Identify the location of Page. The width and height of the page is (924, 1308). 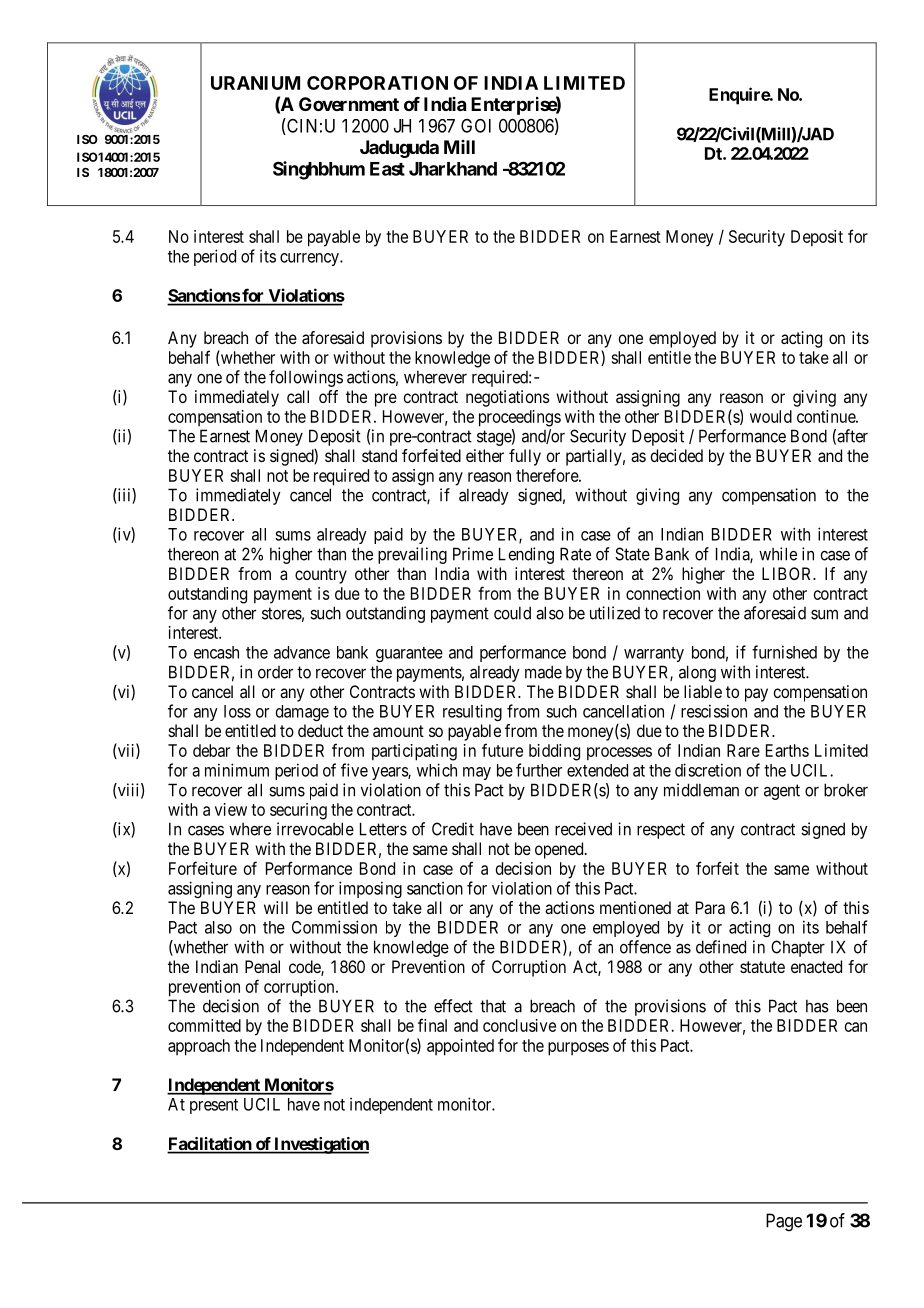
(784, 1222).
